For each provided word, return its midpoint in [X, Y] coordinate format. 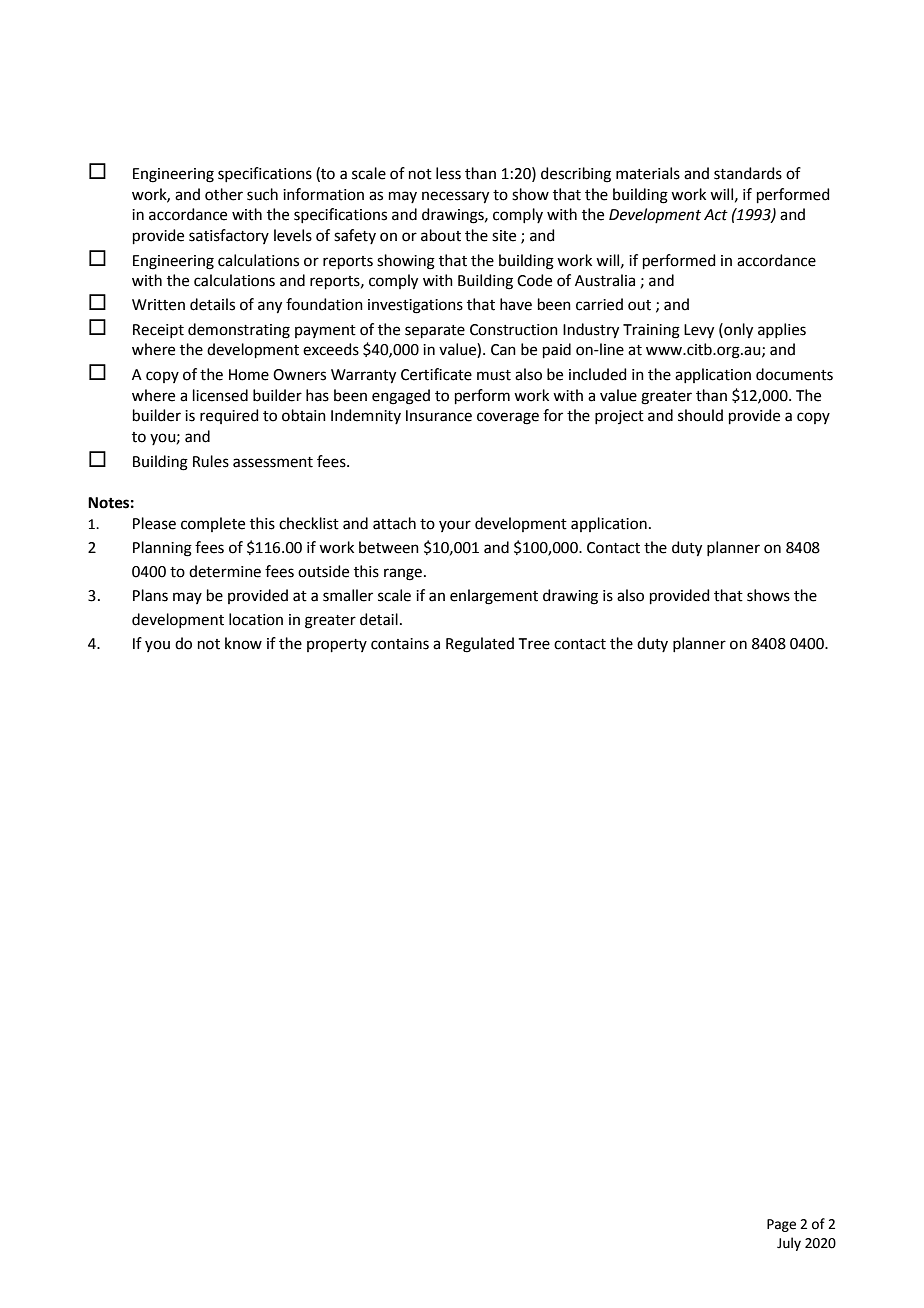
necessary [455, 197]
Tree [534, 644]
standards [748, 173]
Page [781, 1225]
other [224, 194]
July [789, 1244]
